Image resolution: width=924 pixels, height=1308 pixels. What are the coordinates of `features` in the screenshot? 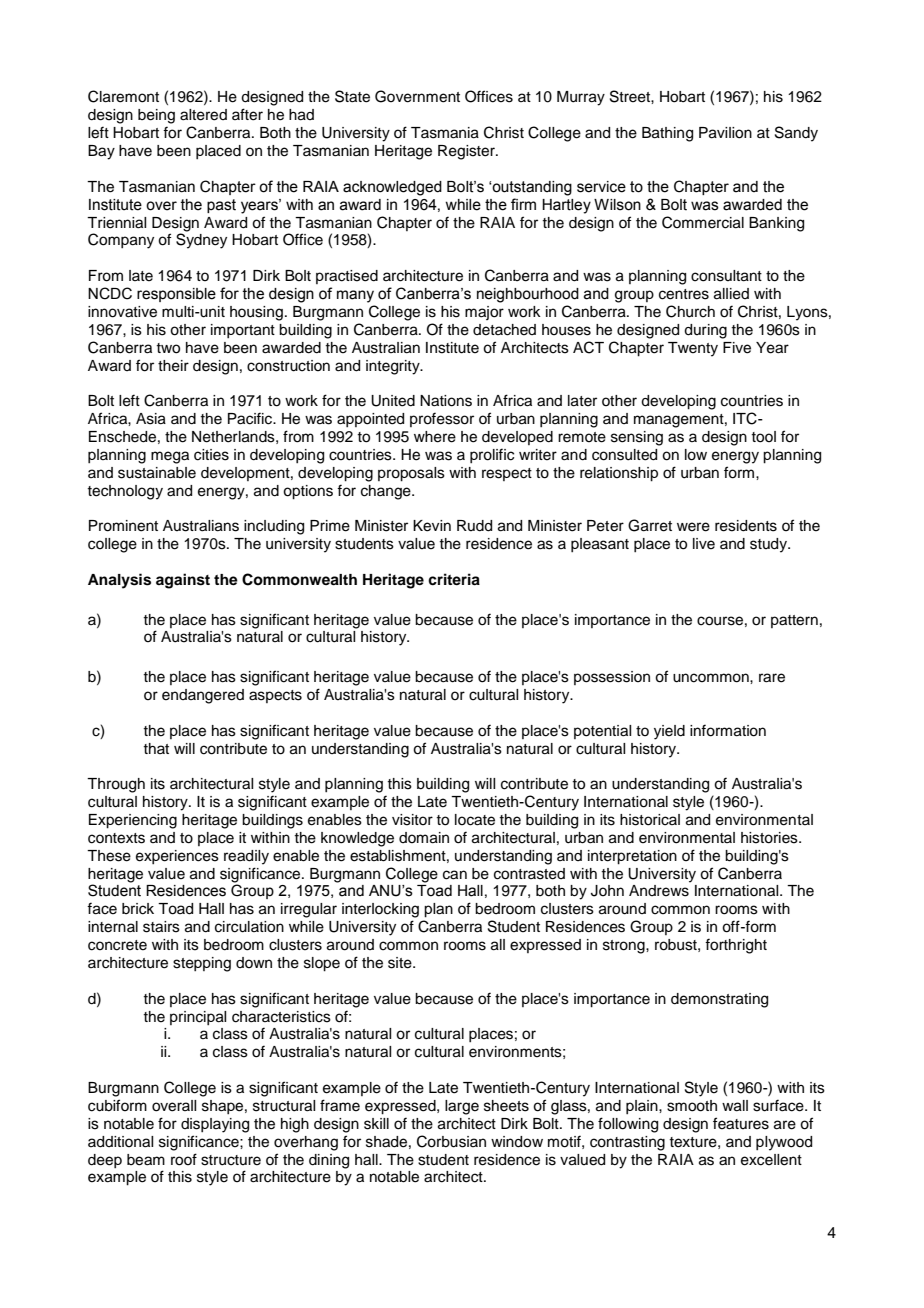 It's located at (741, 1123).
